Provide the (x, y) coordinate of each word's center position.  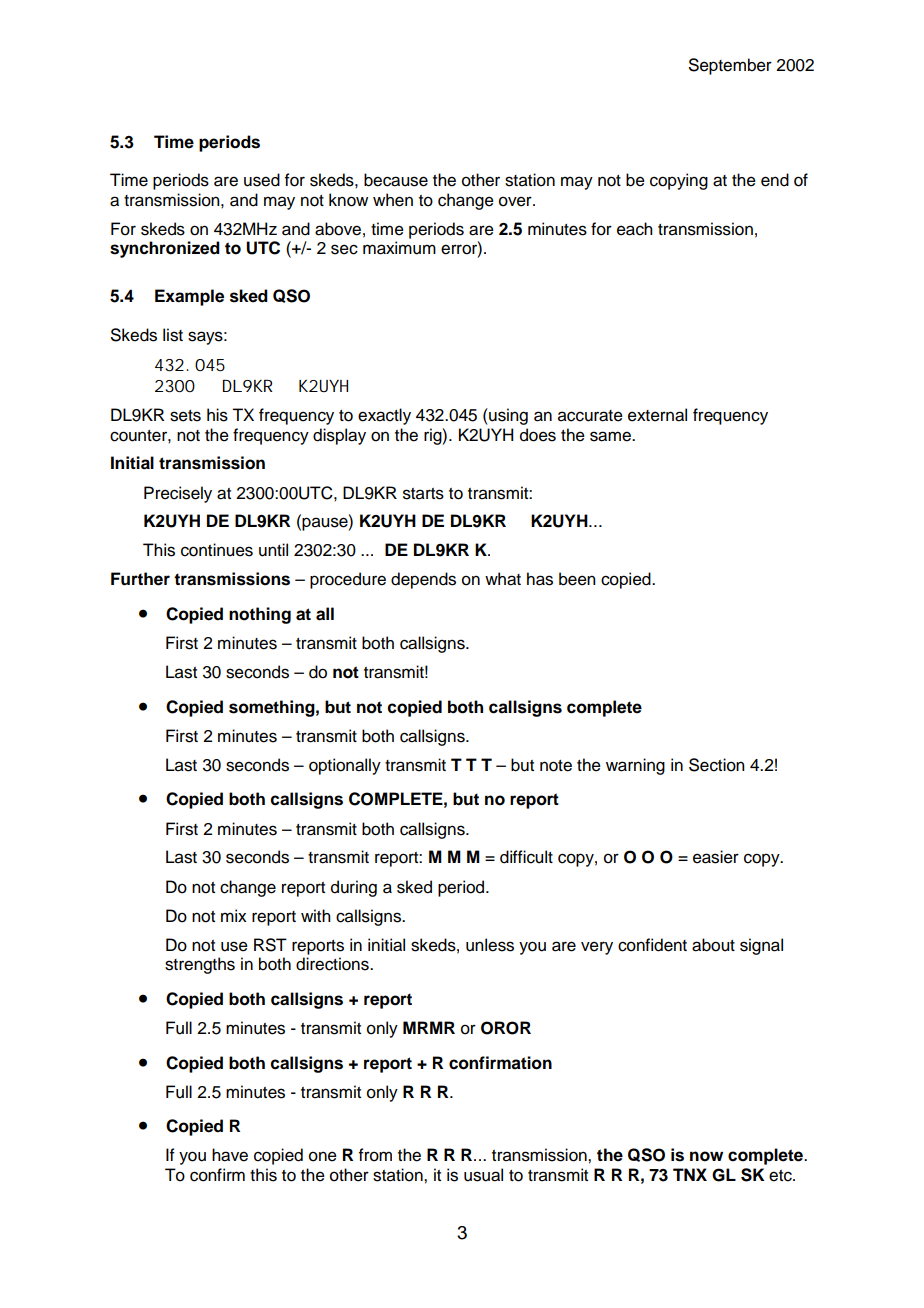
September (730, 66)
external (657, 415)
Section (717, 765)
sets (185, 416)
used (262, 180)
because (396, 180)
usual (483, 1175)
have (230, 1155)
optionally (345, 766)
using (507, 416)
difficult (526, 857)
